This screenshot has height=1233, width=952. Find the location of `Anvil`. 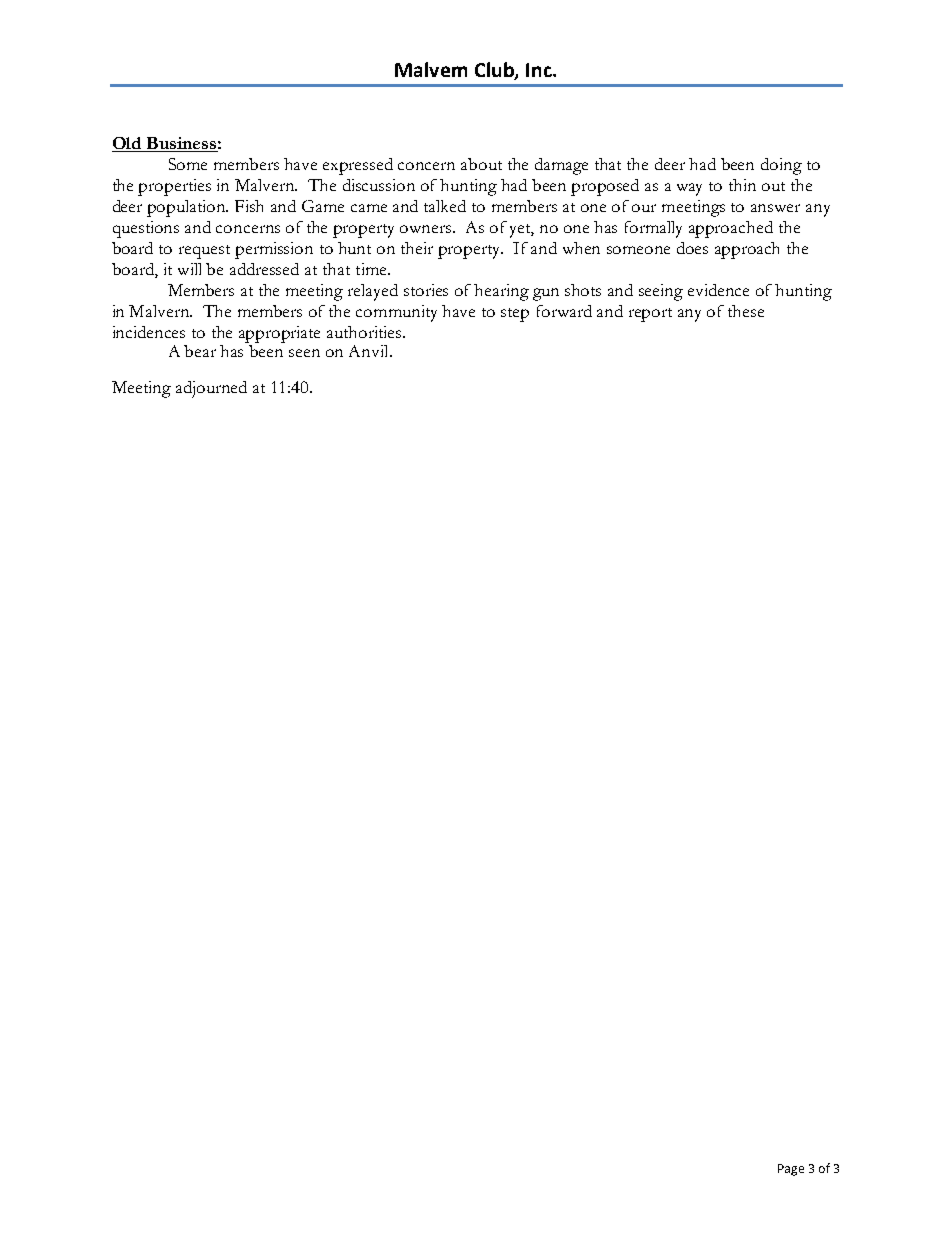

Anvil is located at coordinates (370, 351).
